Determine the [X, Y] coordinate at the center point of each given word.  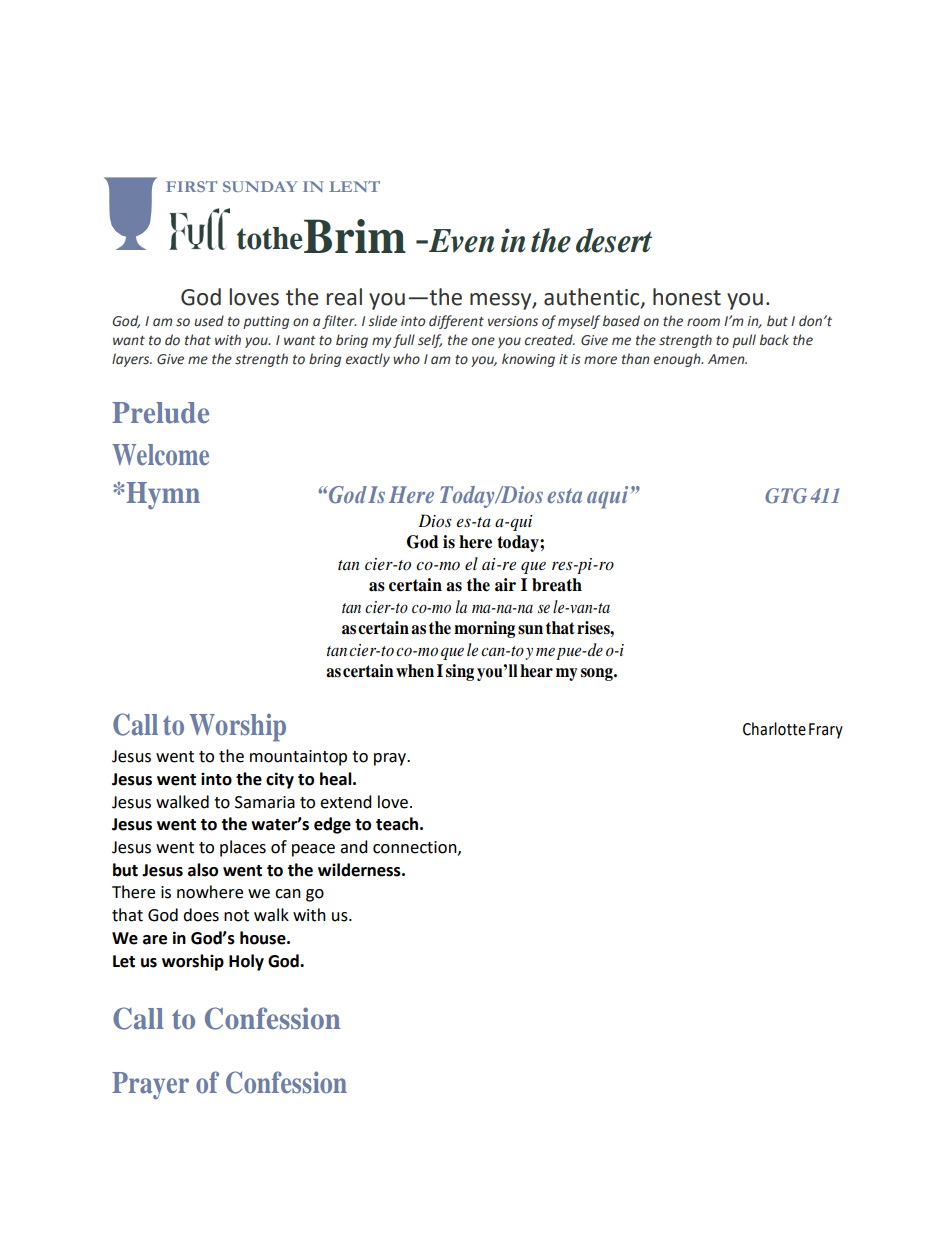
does [201, 915]
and [354, 847]
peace [313, 850]
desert [614, 240]
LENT [354, 186]
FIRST [191, 186]
